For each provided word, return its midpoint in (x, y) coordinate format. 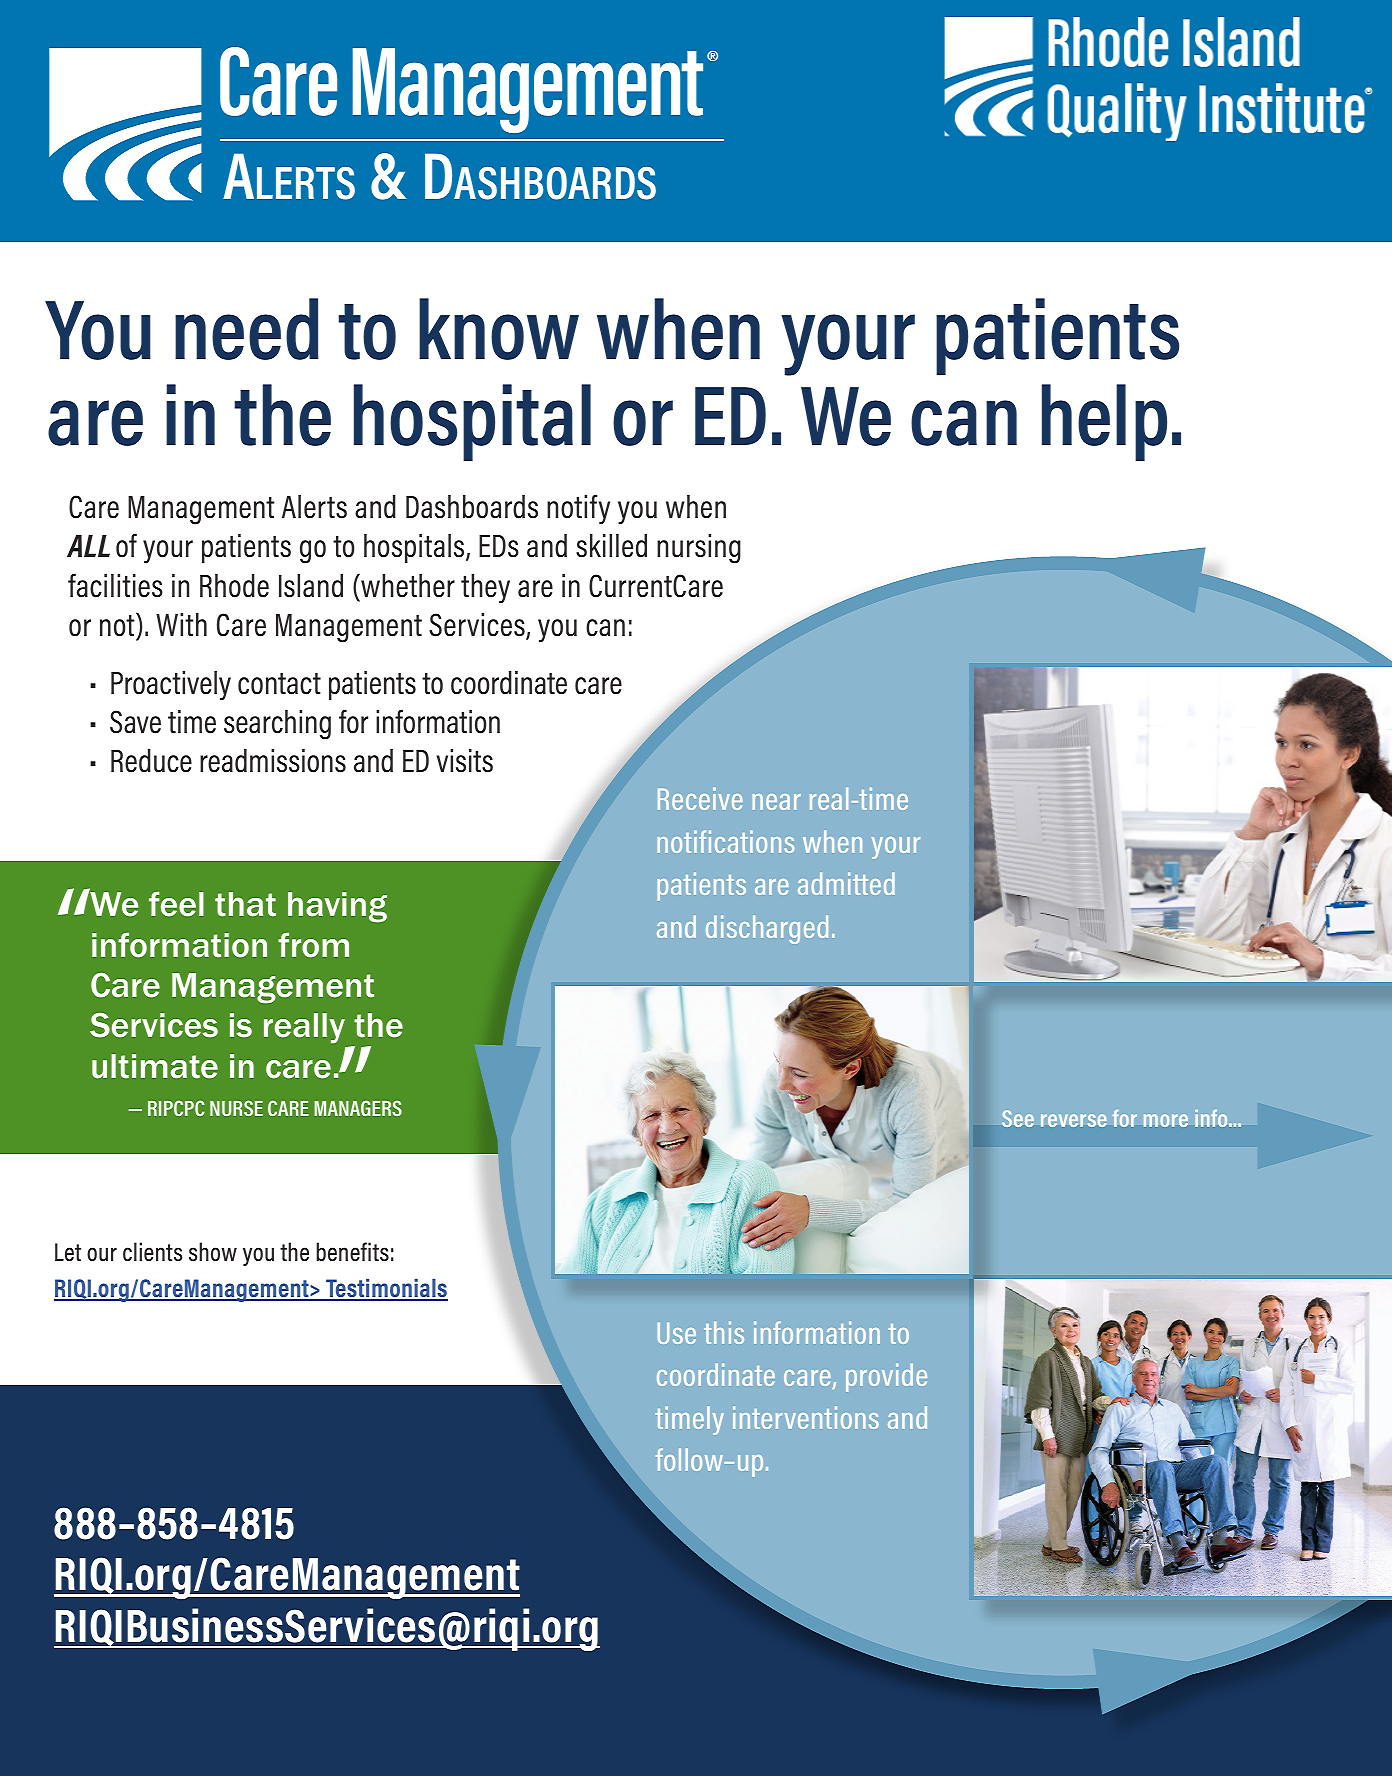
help (1104, 422)
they (485, 589)
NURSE (236, 1108)
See (1018, 1118)
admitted (846, 883)
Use (677, 1333)
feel (176, 904)
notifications (725, 841)
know (499, 329)
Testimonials (386, 1289)
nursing (699, 549)
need (246, 329)
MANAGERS (358, 1108)
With (181, 624)
